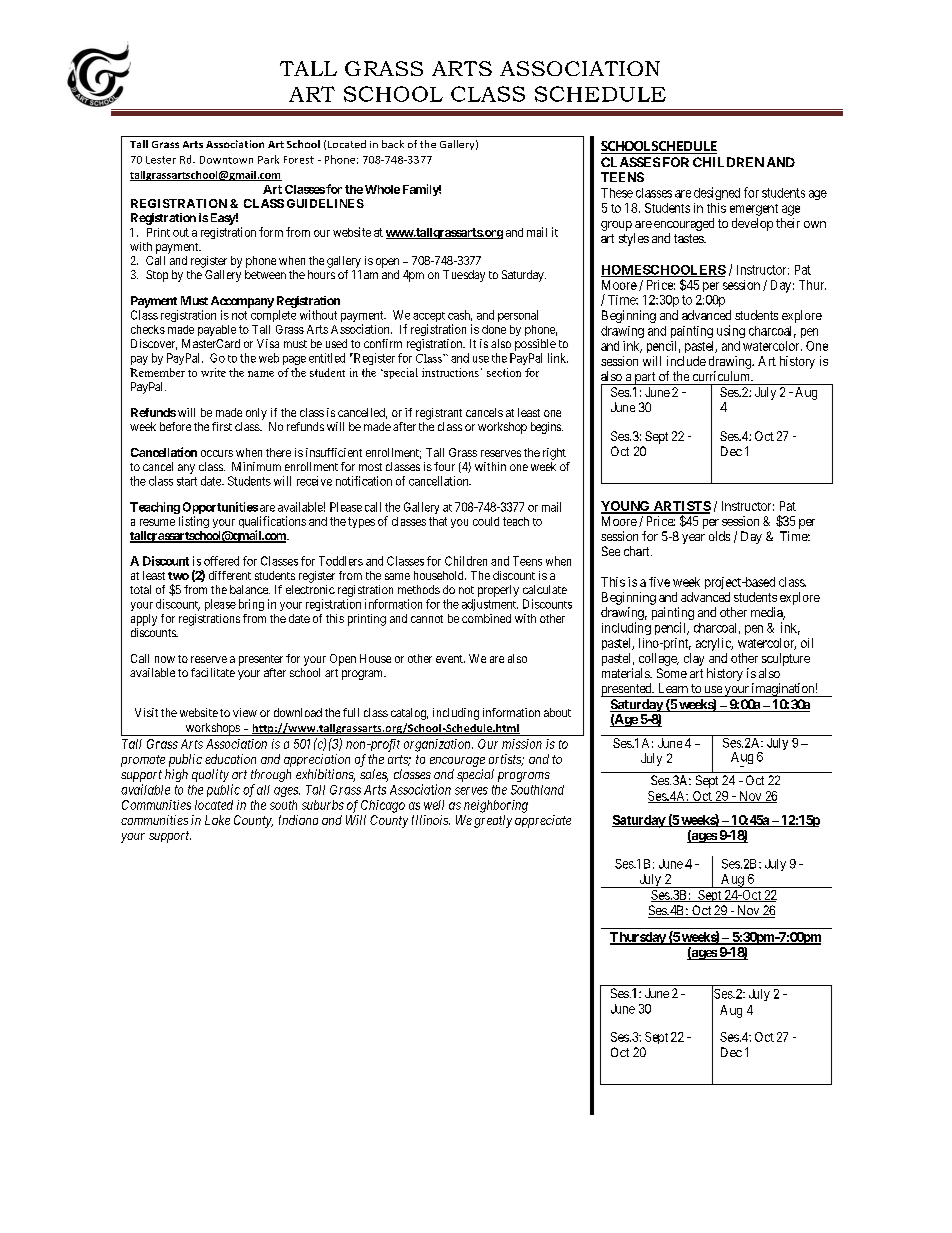  Describe the element at coordinates (719, 536) in the screenshot. I see `olds` at that location.
